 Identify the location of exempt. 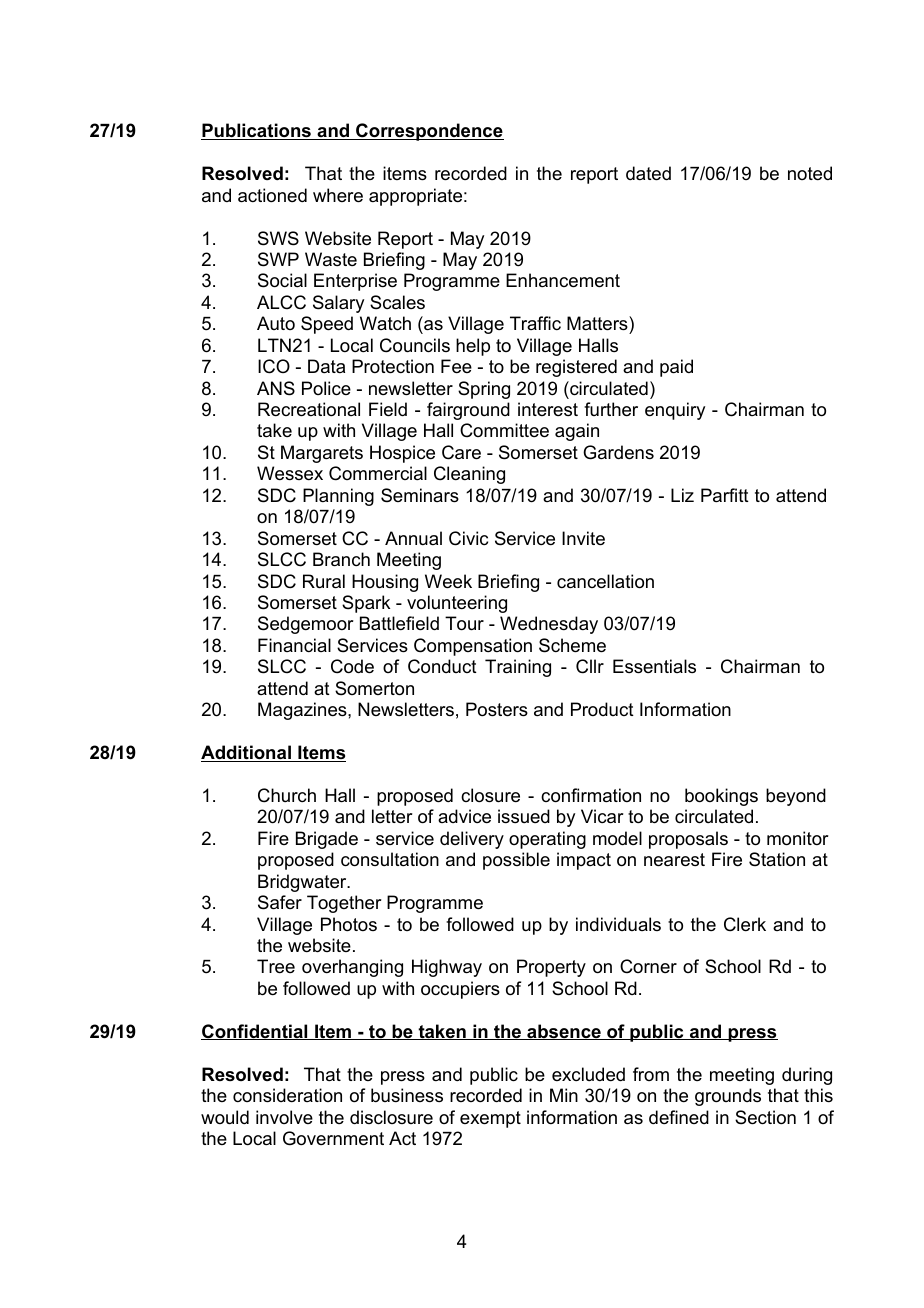
(490, 1119).
